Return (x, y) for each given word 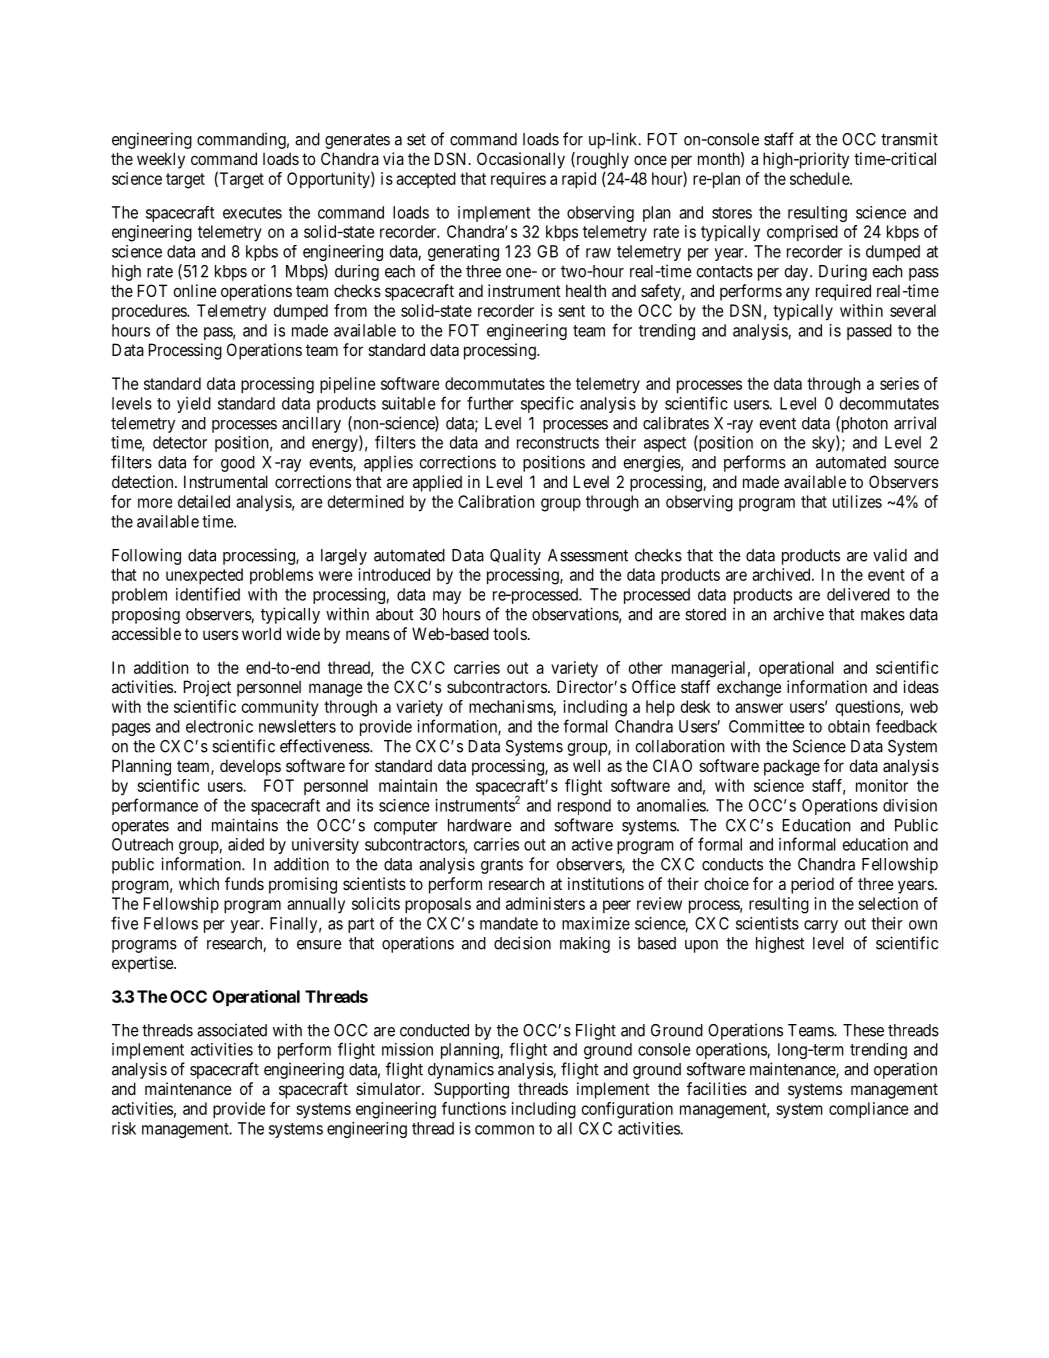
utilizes (857, 501)
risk (124, 1128)
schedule (820, 178)
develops (250, 767)
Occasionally (521, 160)
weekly (161, 160)
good (238, 464)
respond (584, 807)
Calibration (496, 501)
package (792, 767)
